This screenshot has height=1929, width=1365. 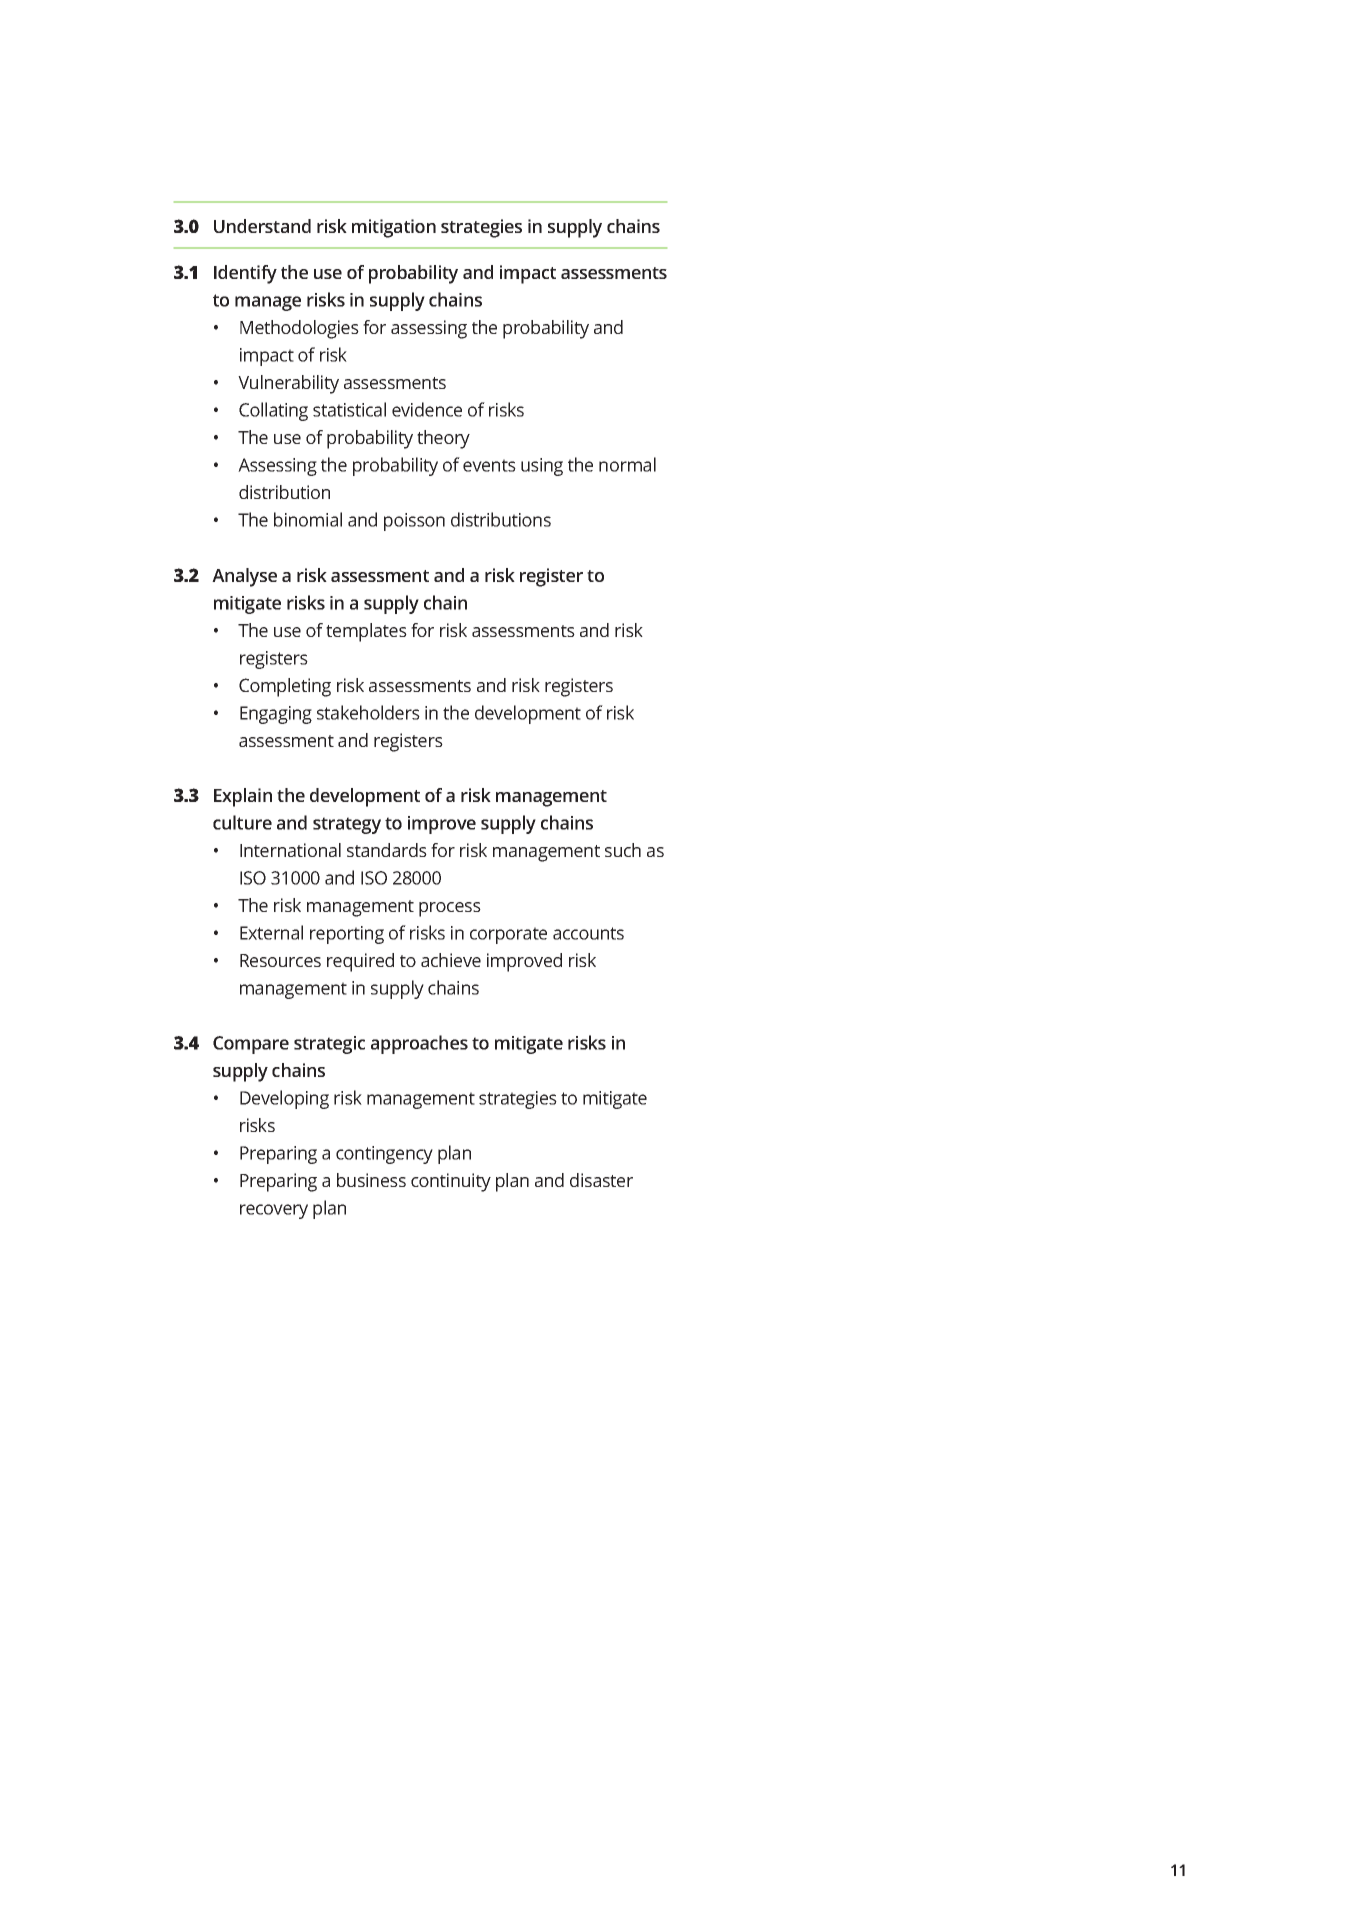 I want to click on Engaging, so click(x=276, y=715).
